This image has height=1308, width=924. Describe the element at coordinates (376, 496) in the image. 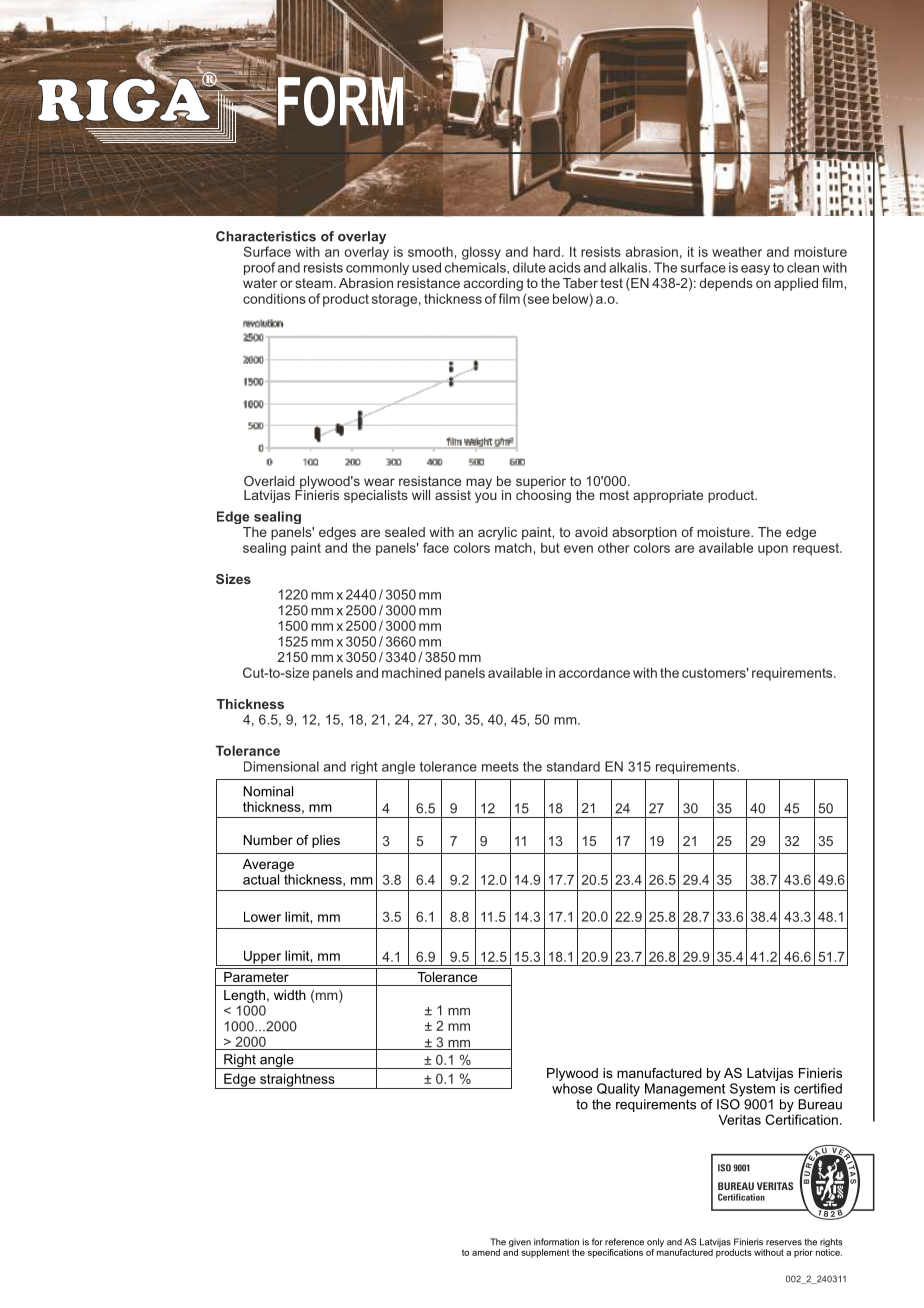

I see `specialists` at that location.
